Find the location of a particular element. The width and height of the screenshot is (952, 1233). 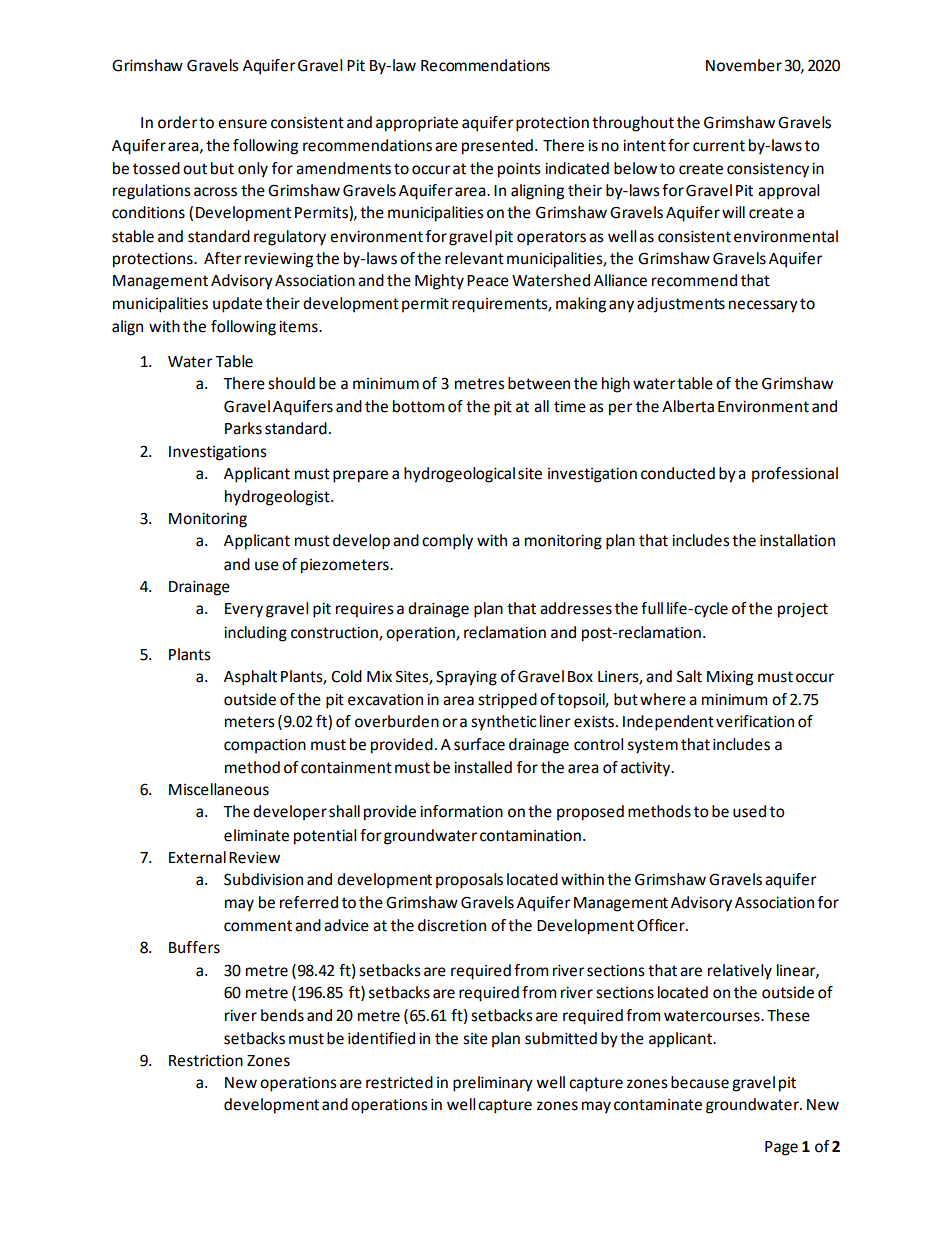

ensure is located at coordinates (242, 124).
